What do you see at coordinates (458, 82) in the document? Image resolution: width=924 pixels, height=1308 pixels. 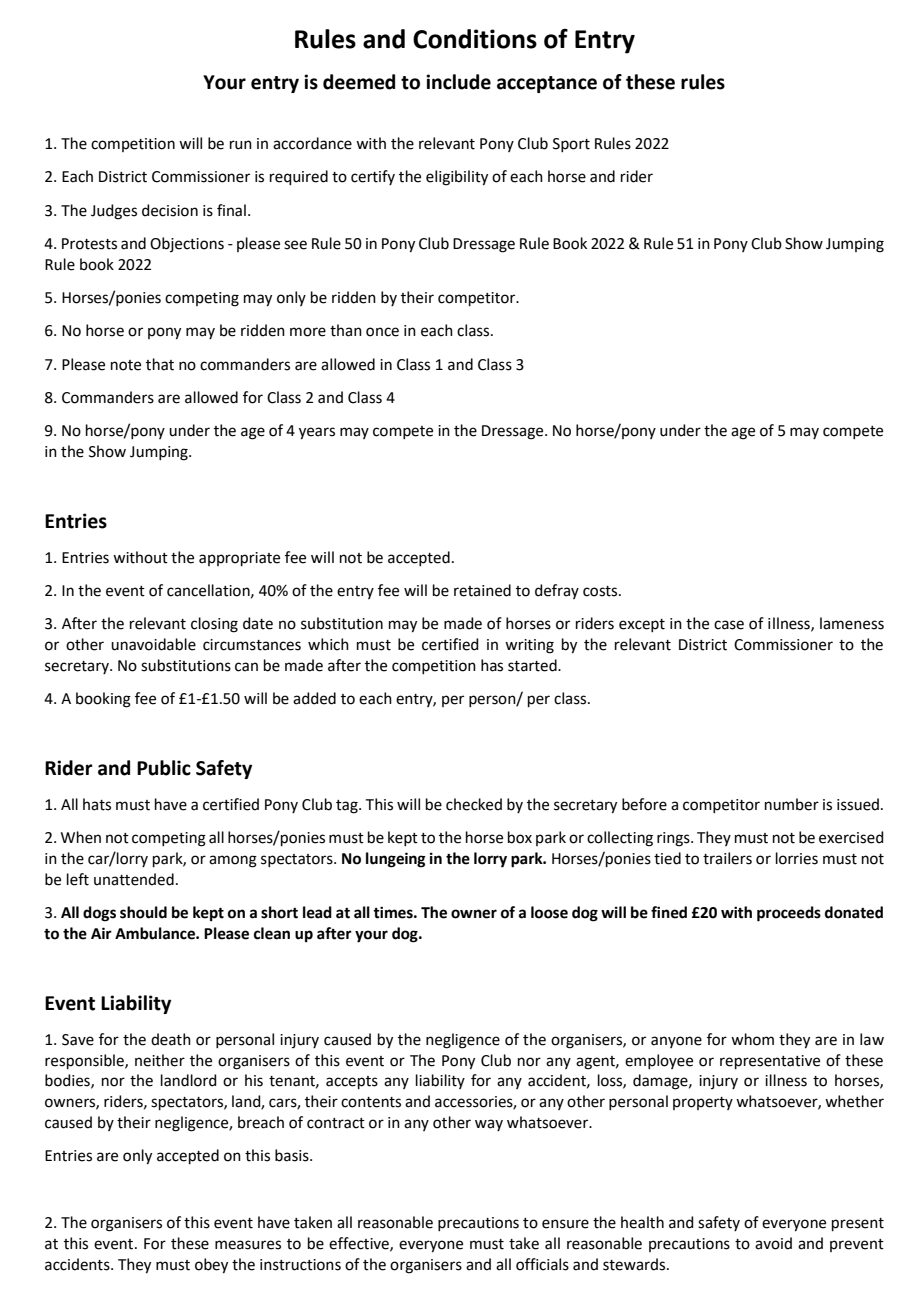 I see `include` at bounding box center [458, 82].
